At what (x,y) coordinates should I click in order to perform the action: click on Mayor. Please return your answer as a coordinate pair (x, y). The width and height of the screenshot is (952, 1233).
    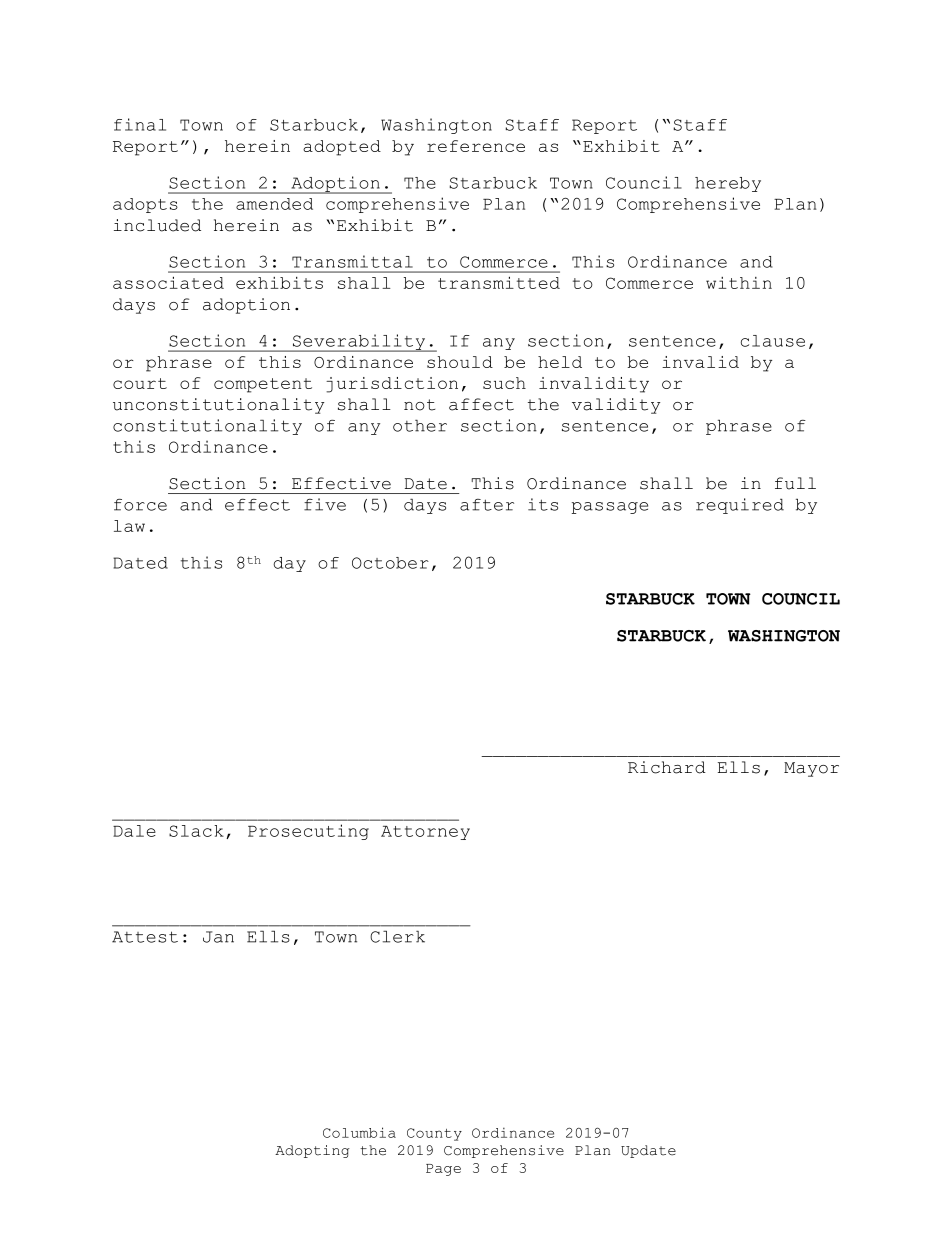
    Looking at the image, I should click on (811, 769).
